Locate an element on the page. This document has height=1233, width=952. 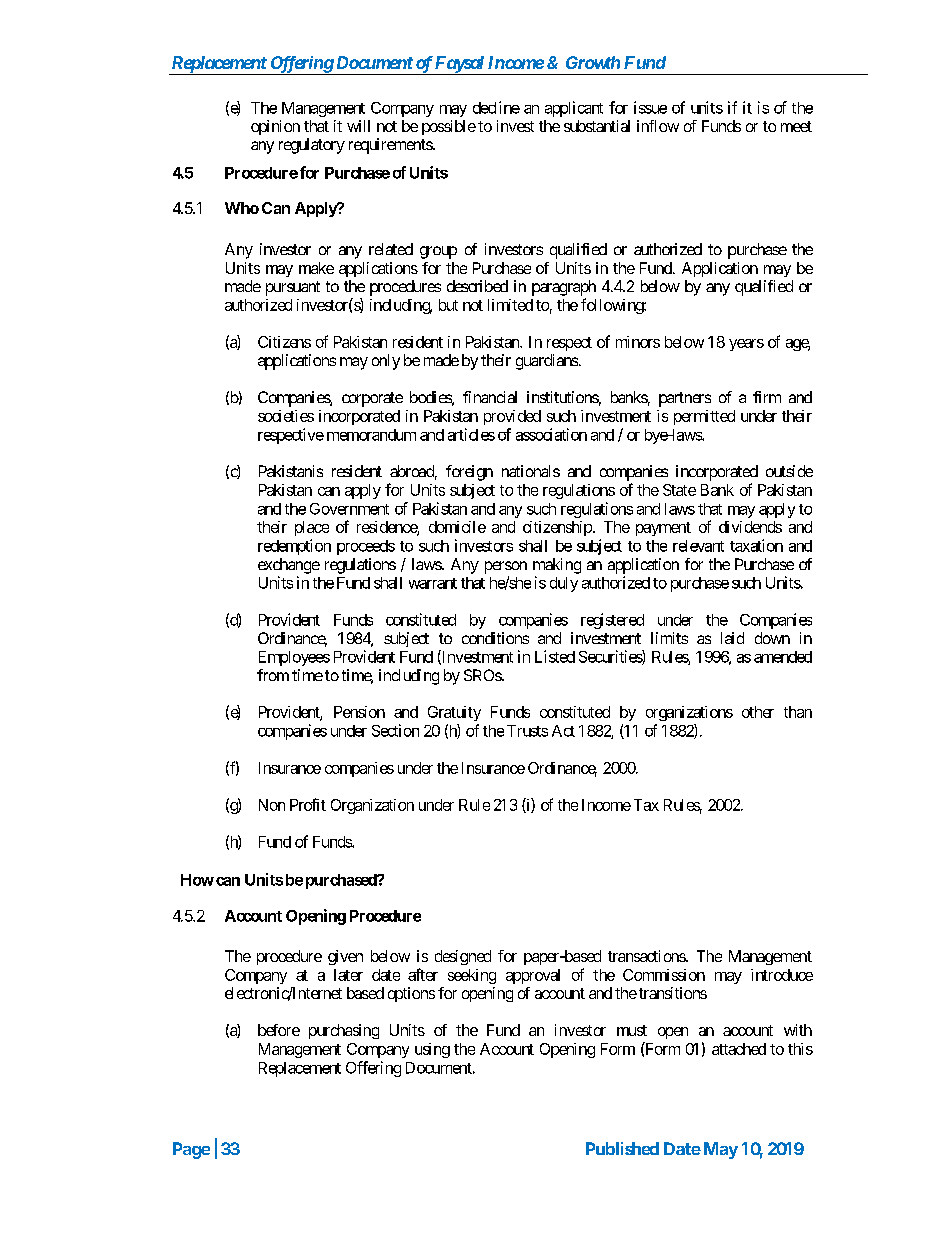
decline is located at coordinates (496, 107).
